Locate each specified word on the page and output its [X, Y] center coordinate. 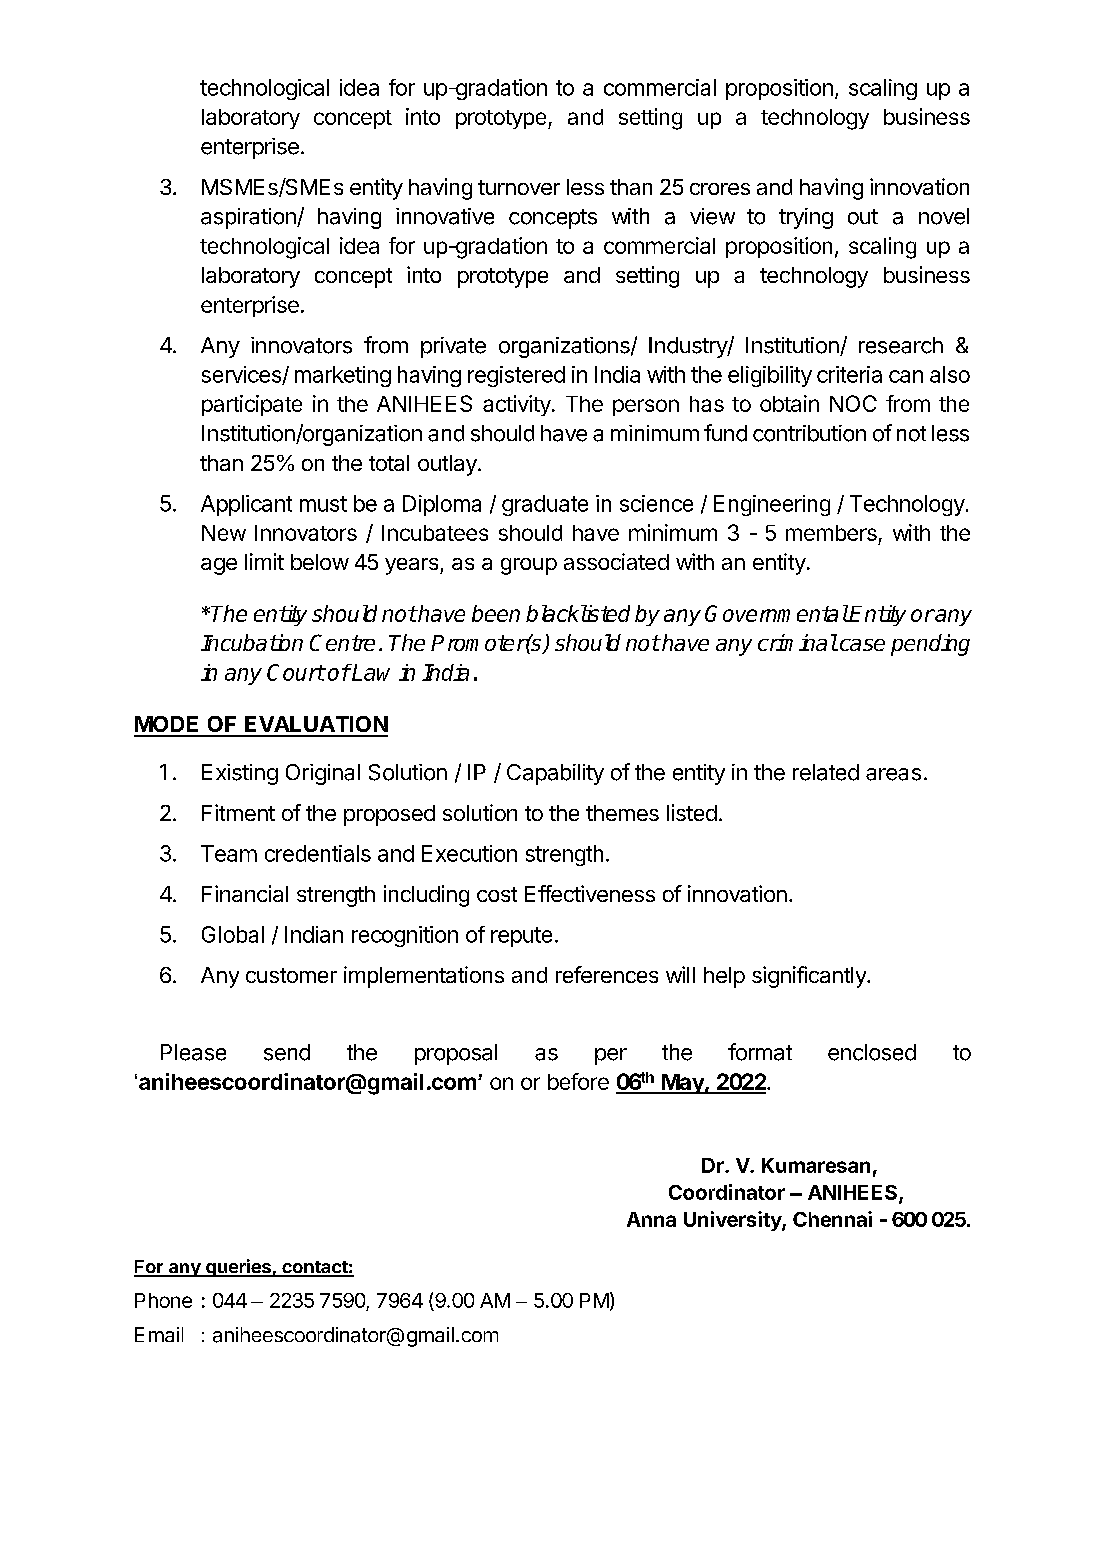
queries [238, 1268]
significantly [810, 977]
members [831, 533]
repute [521, 937]
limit [264, 561]
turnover [519, 187]
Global [233, 934]
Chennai [832, 1219]
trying [806, 218]
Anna [651, 1219]
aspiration [249, 218]
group [529, 566]
